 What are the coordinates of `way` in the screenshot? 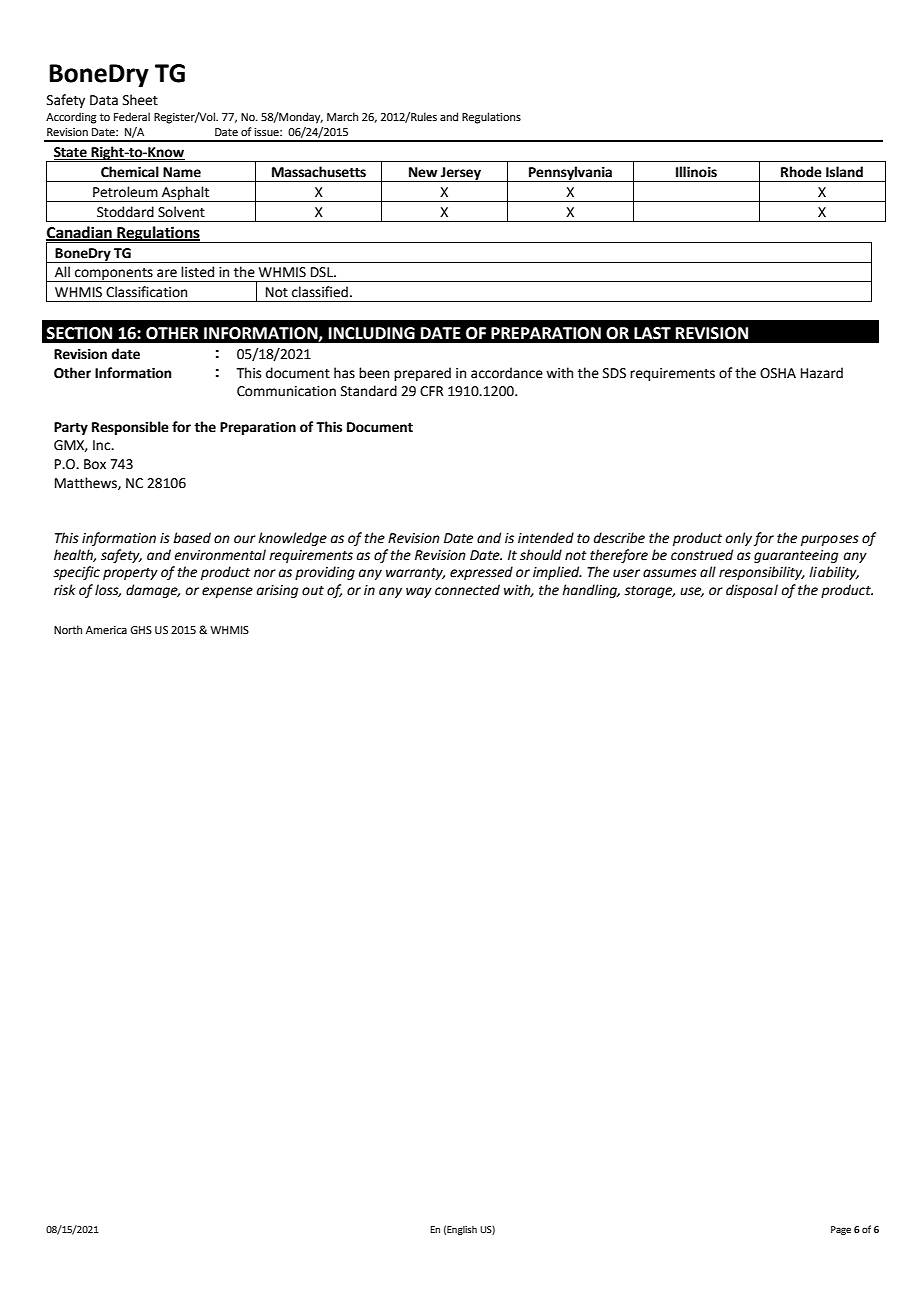 It's located at (419, 592).
